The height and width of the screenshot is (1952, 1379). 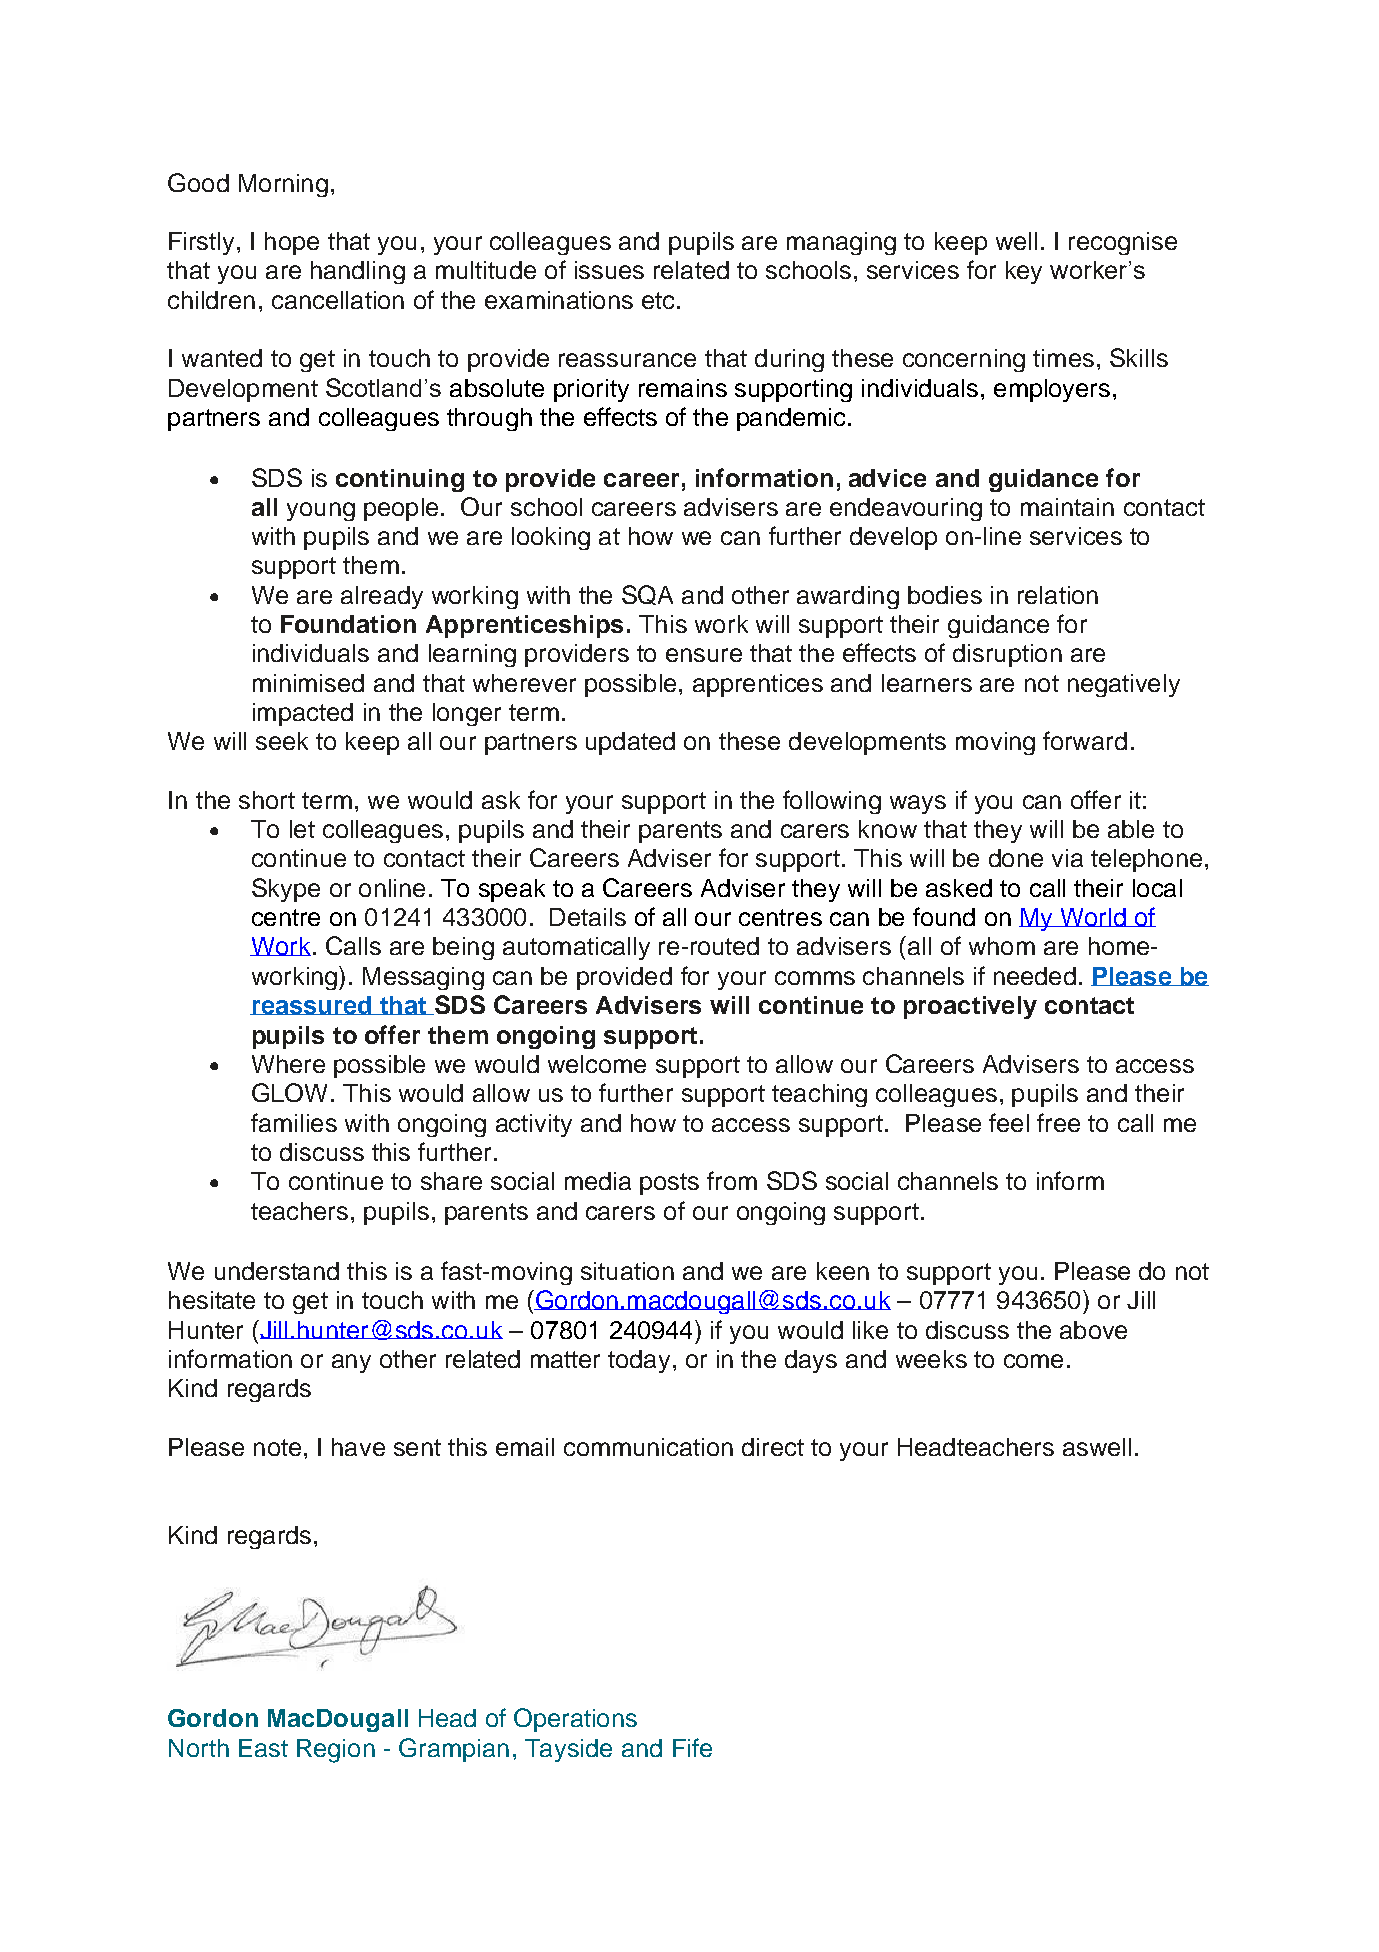 What do you see at coordinates (1067, 858) in the screenshot?
I see `via` at bounding box center [1067, 858].
